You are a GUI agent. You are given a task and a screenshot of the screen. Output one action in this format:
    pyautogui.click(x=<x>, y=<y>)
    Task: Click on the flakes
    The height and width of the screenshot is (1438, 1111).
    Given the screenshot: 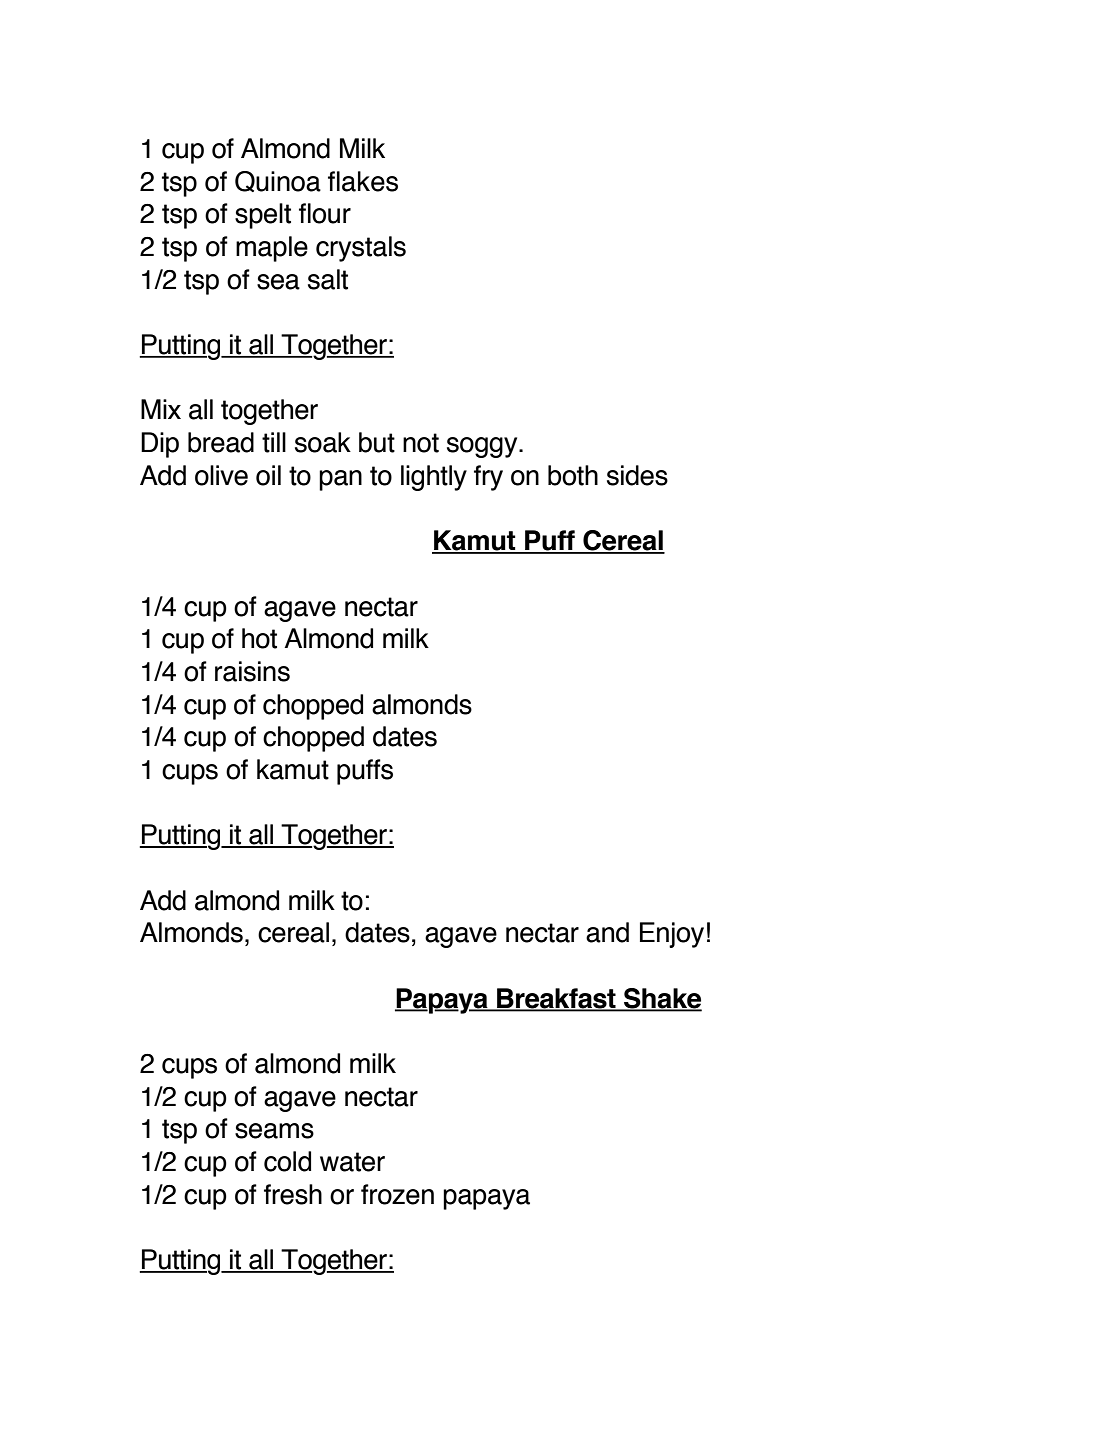 What is the action you would take?
    pyautogui.click(x=363, y=181)
